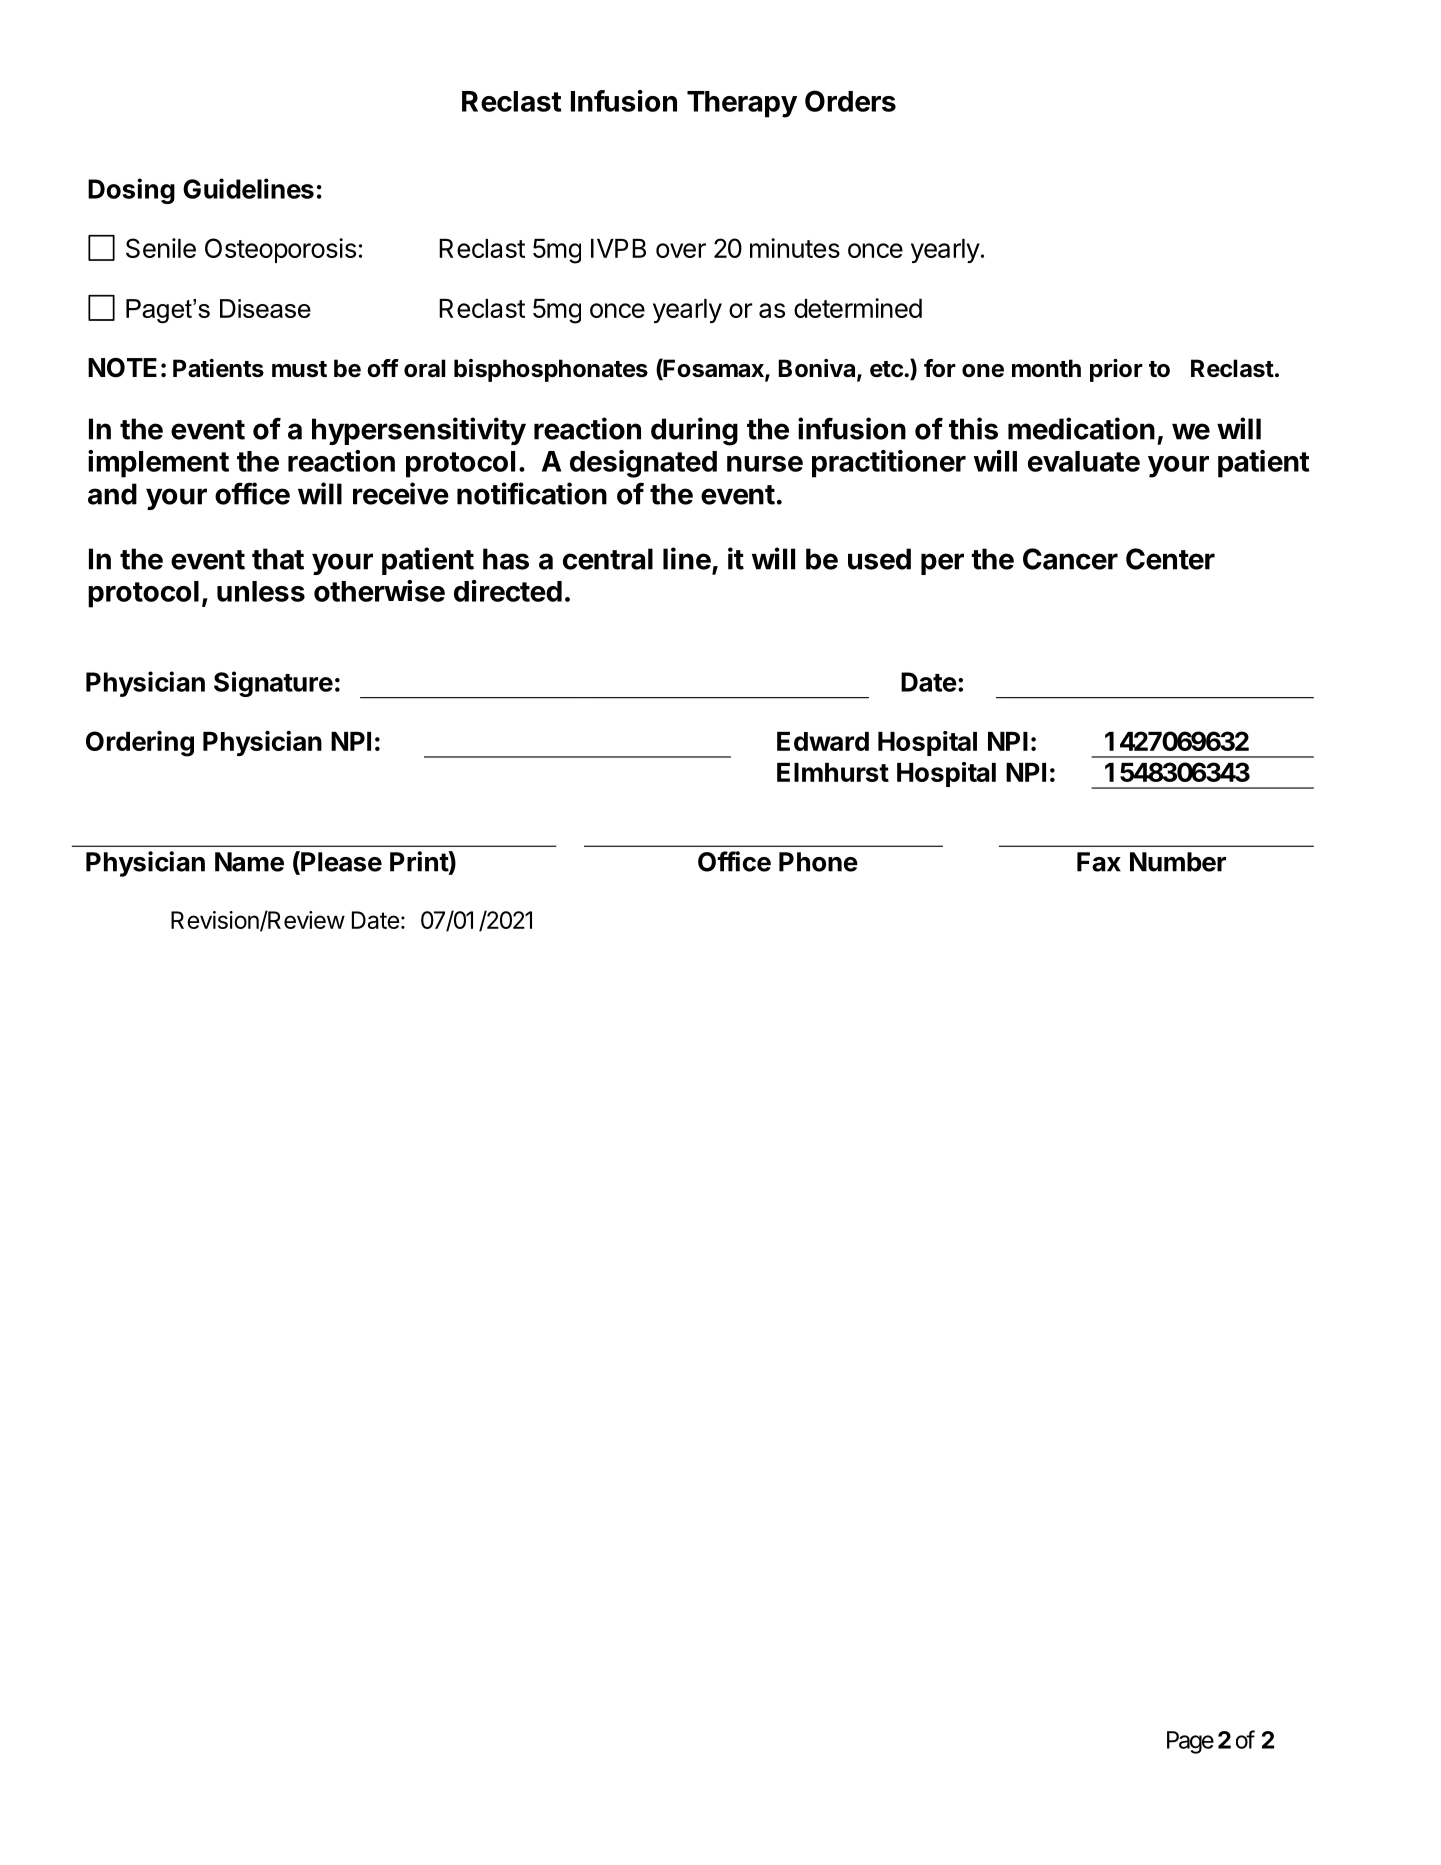  What do you see at coordinates (273, 684) in the document?
I see `Signature` at bounding box center [273, 684].
